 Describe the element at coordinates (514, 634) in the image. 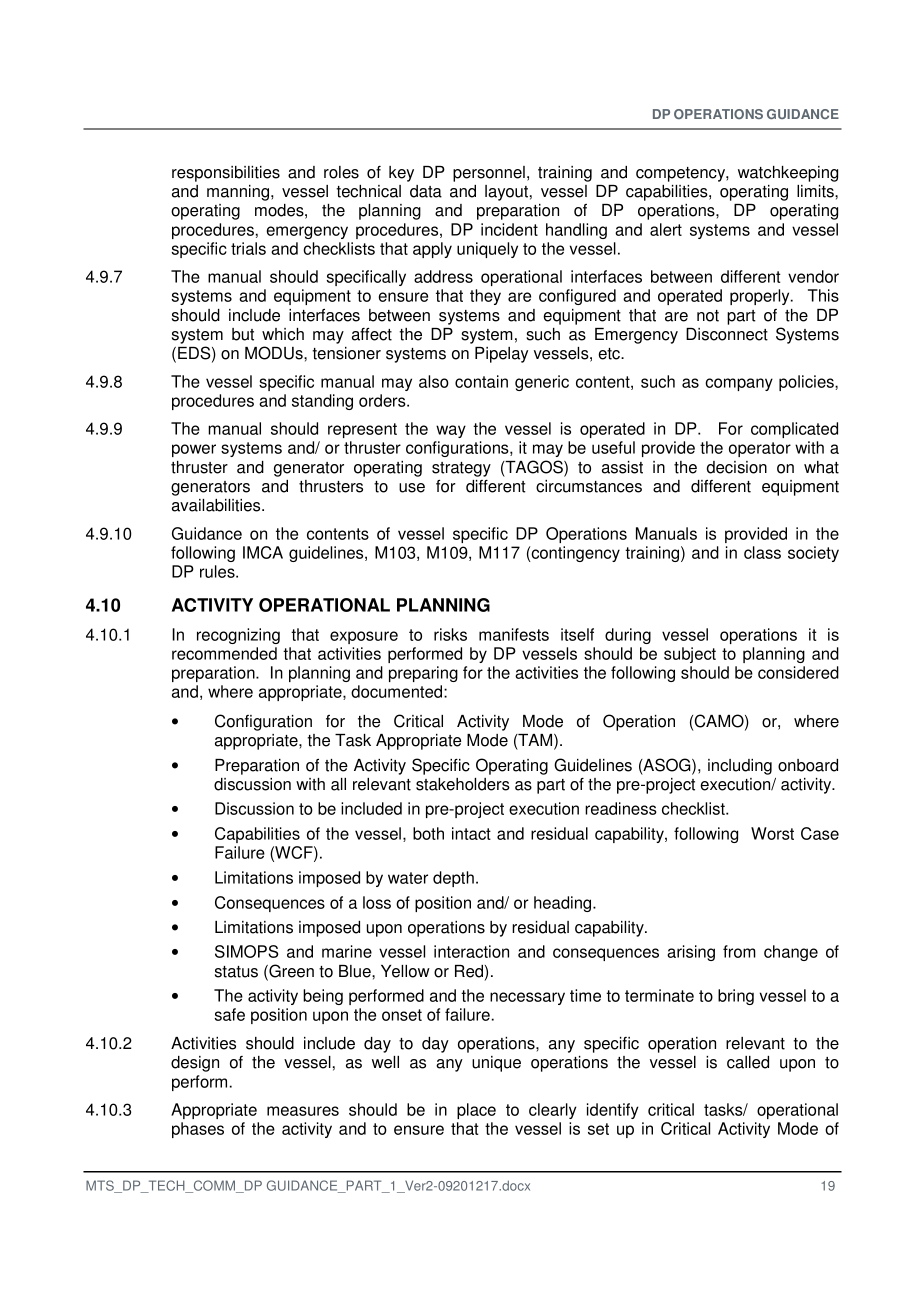

I see `manifests` at that location.
